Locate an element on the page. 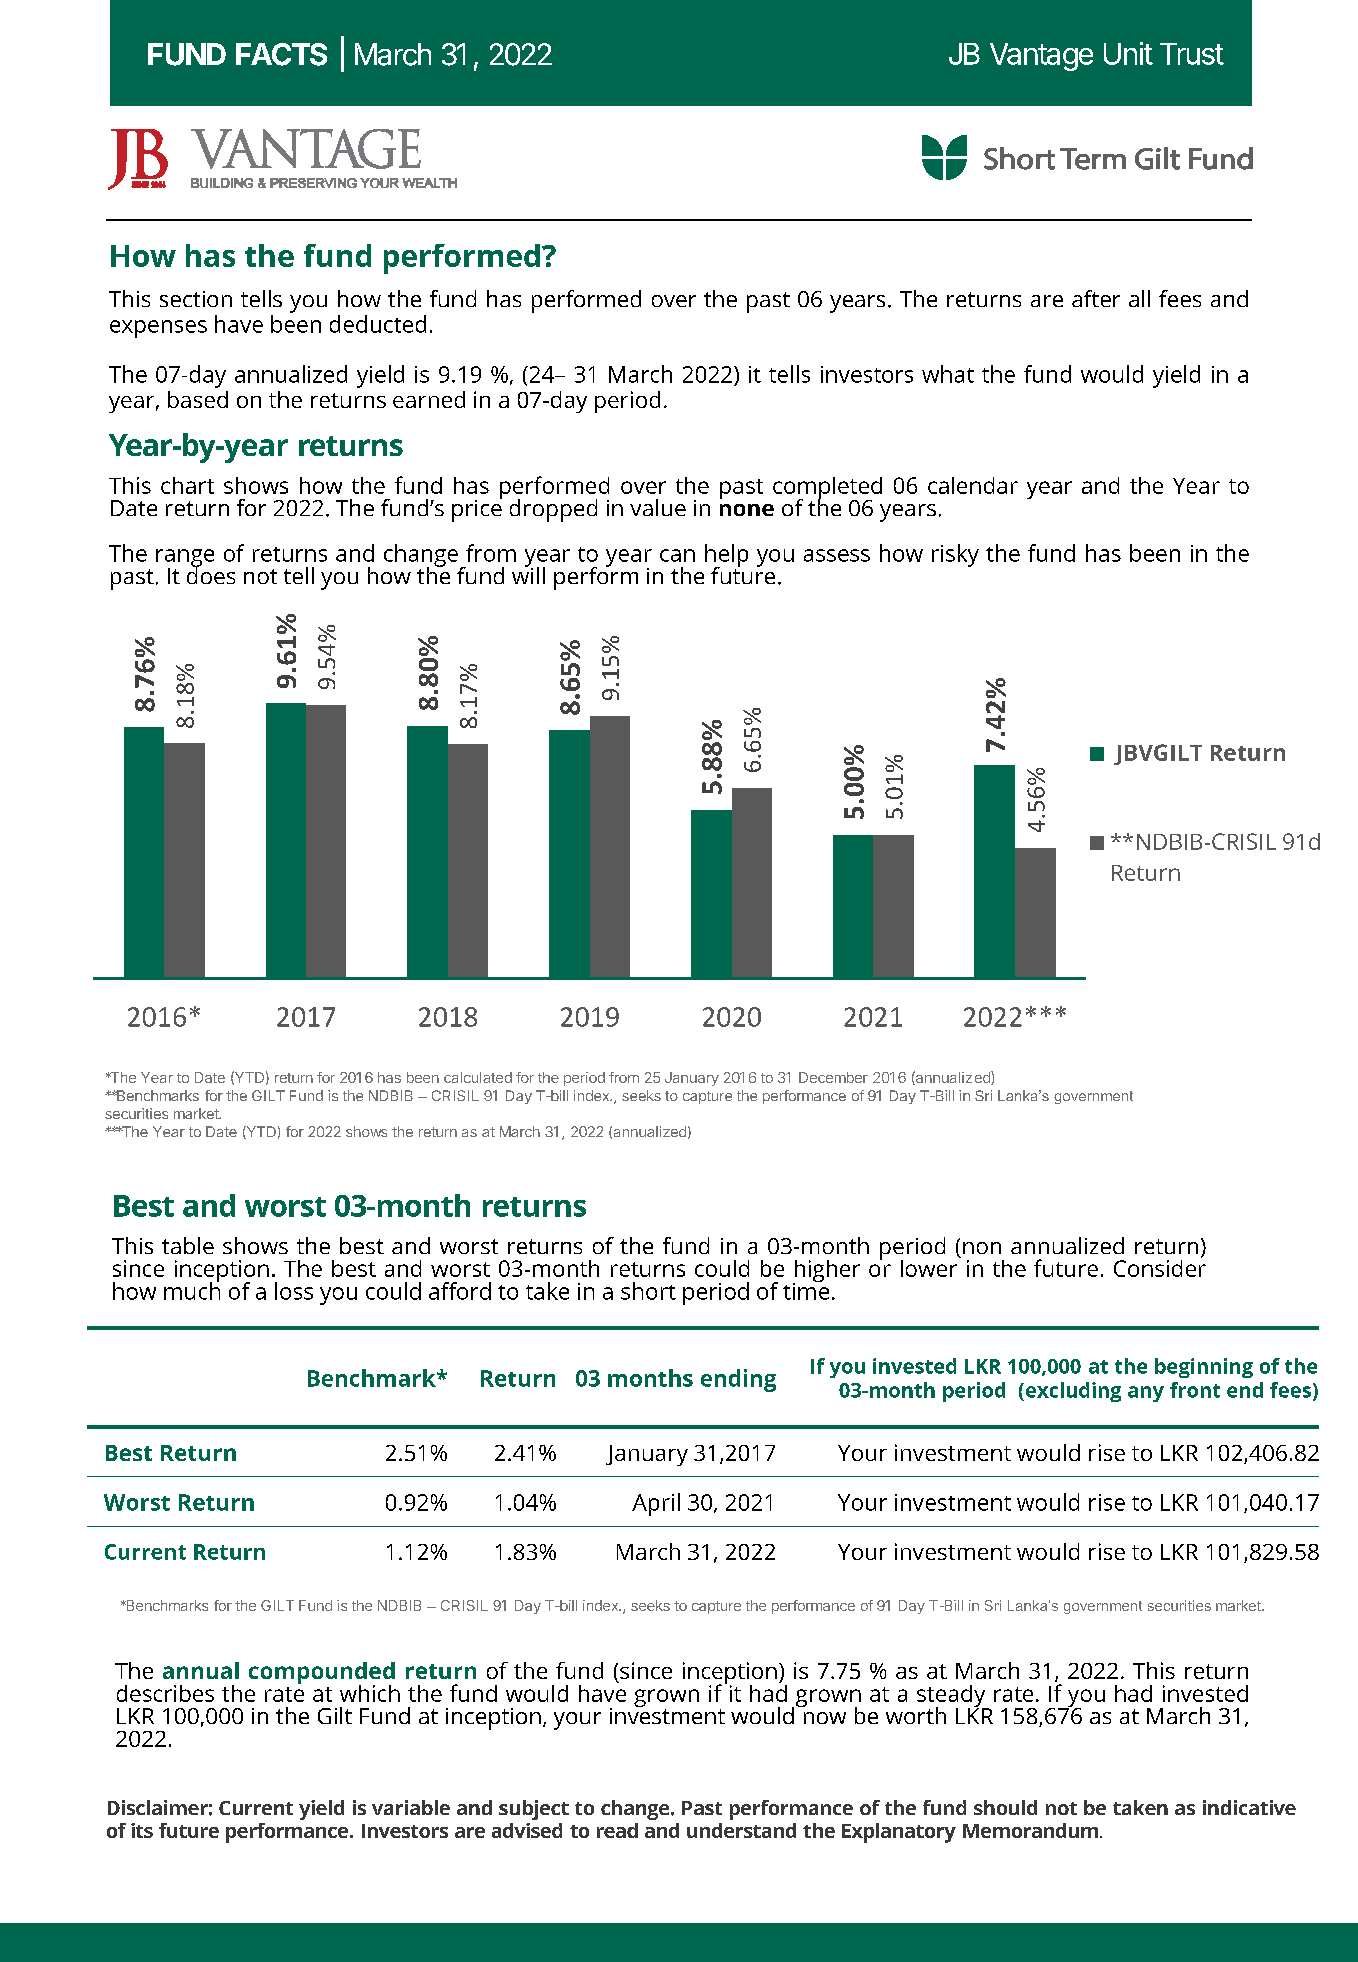 Image resolution: width=1358 pixels, height=1962 pixels. ending is located at coordinates (738, 1380).
